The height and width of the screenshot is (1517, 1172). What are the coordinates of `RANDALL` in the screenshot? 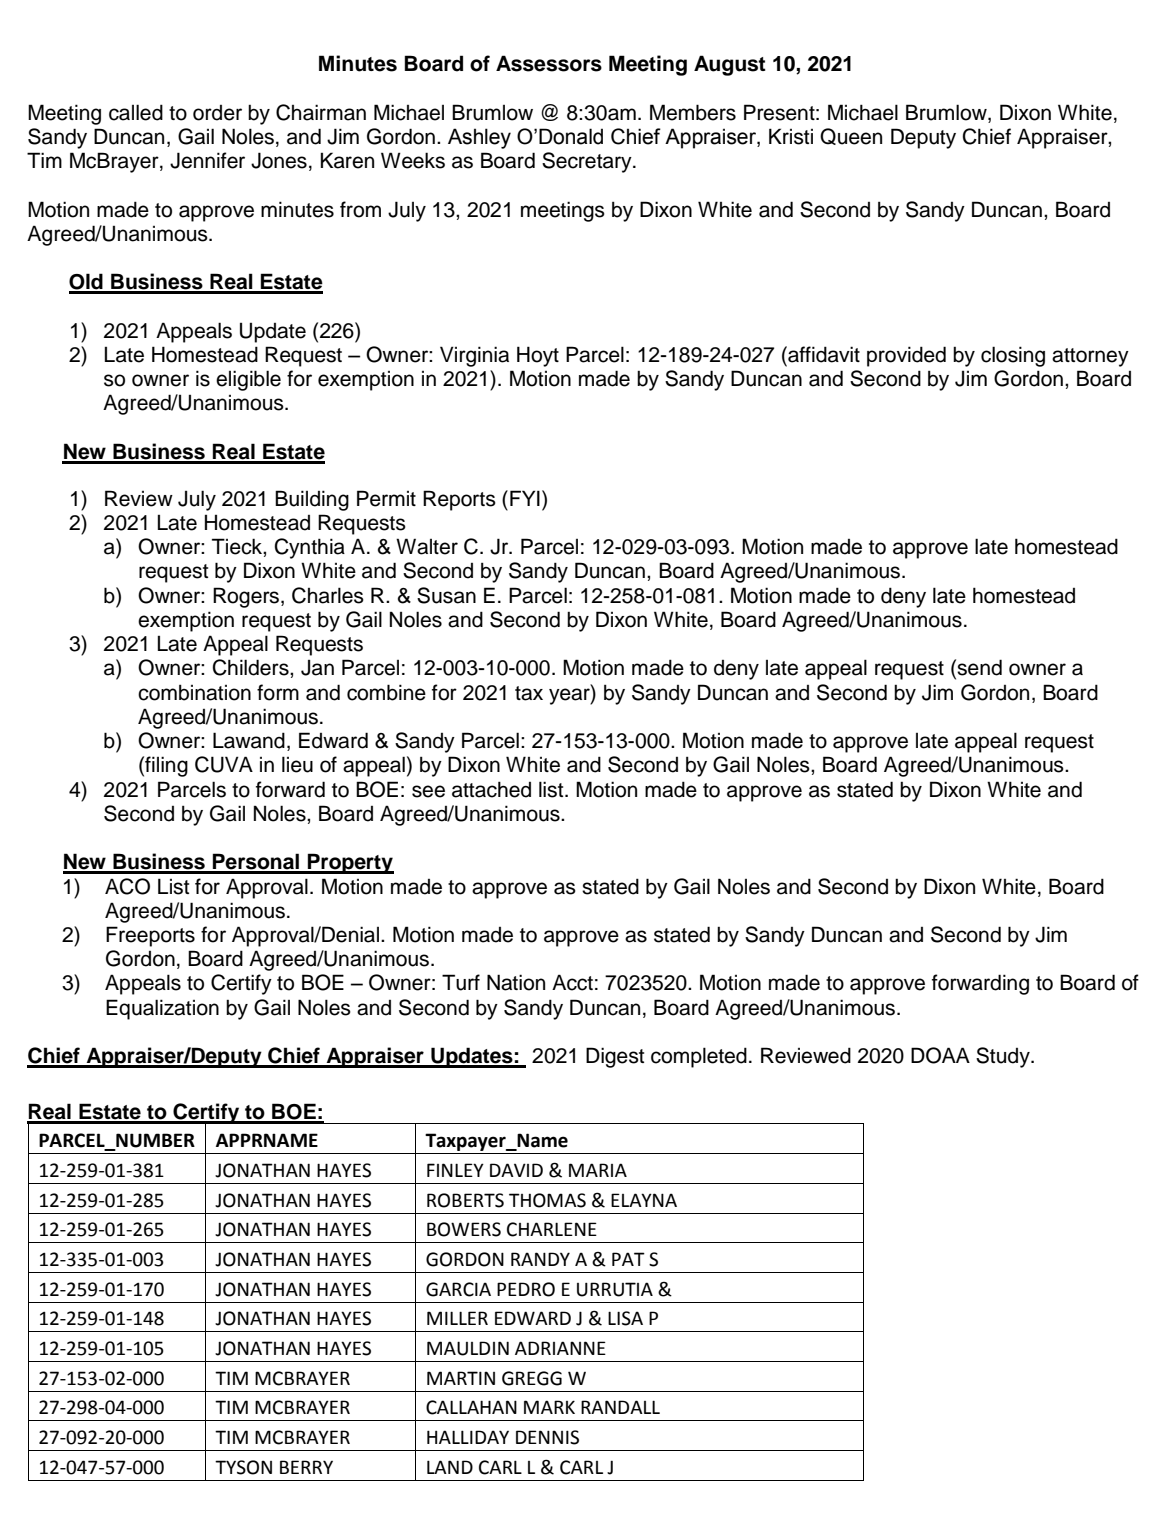 It's located at (620, 1407).
